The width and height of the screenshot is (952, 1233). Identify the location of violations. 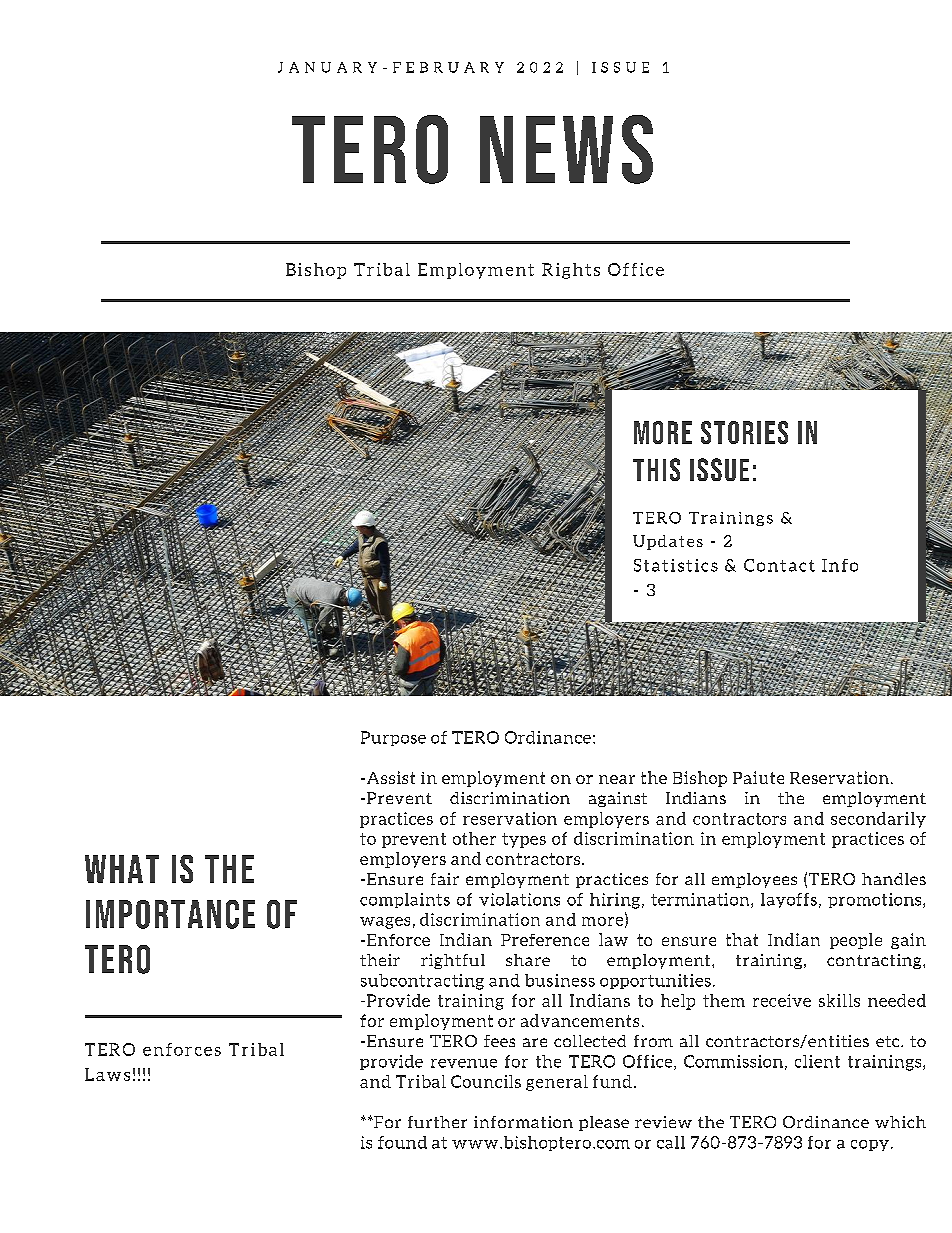
(519, 899).
